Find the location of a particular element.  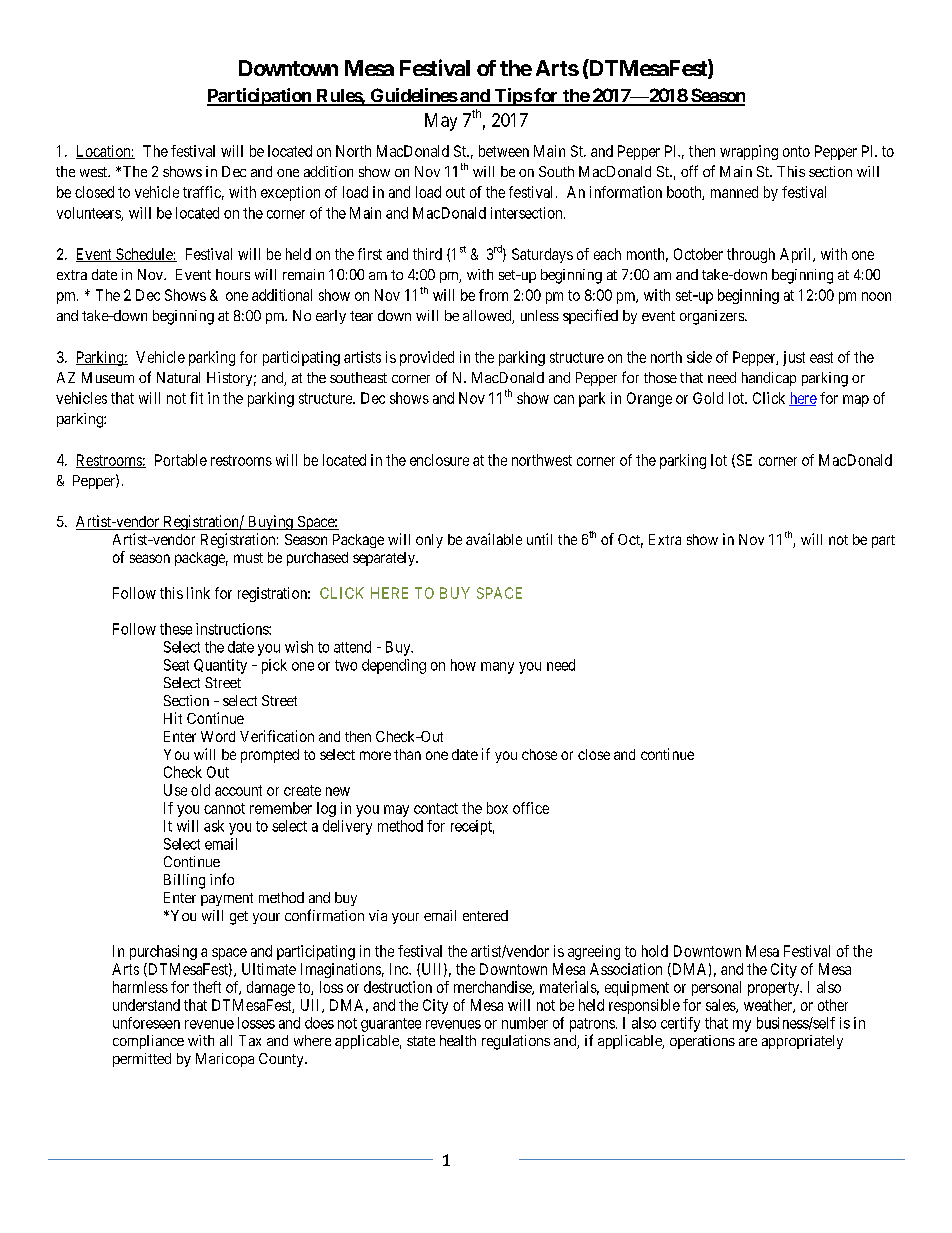

compliance is located at coordinates (148, 1042).
